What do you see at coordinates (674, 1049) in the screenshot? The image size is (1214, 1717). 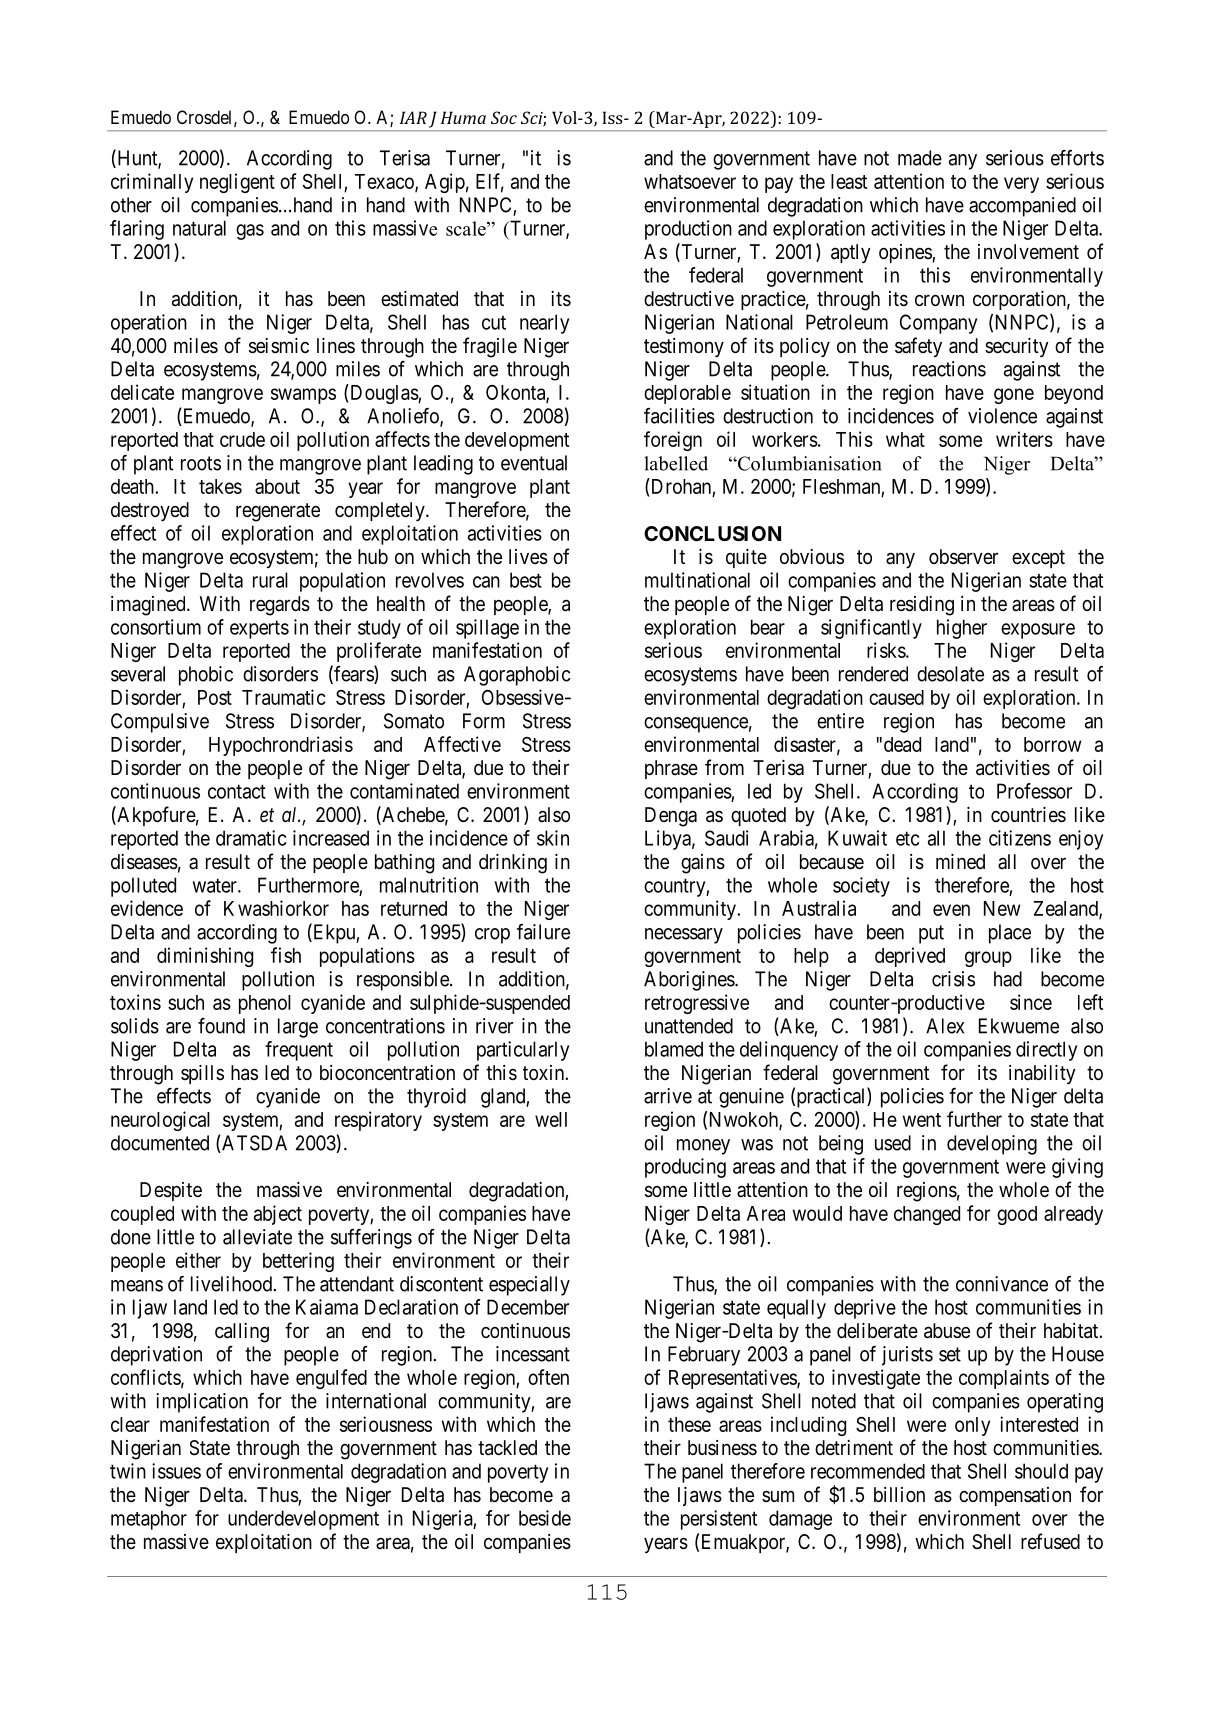 I see `blamed` at bounding box center [674, 1049].
